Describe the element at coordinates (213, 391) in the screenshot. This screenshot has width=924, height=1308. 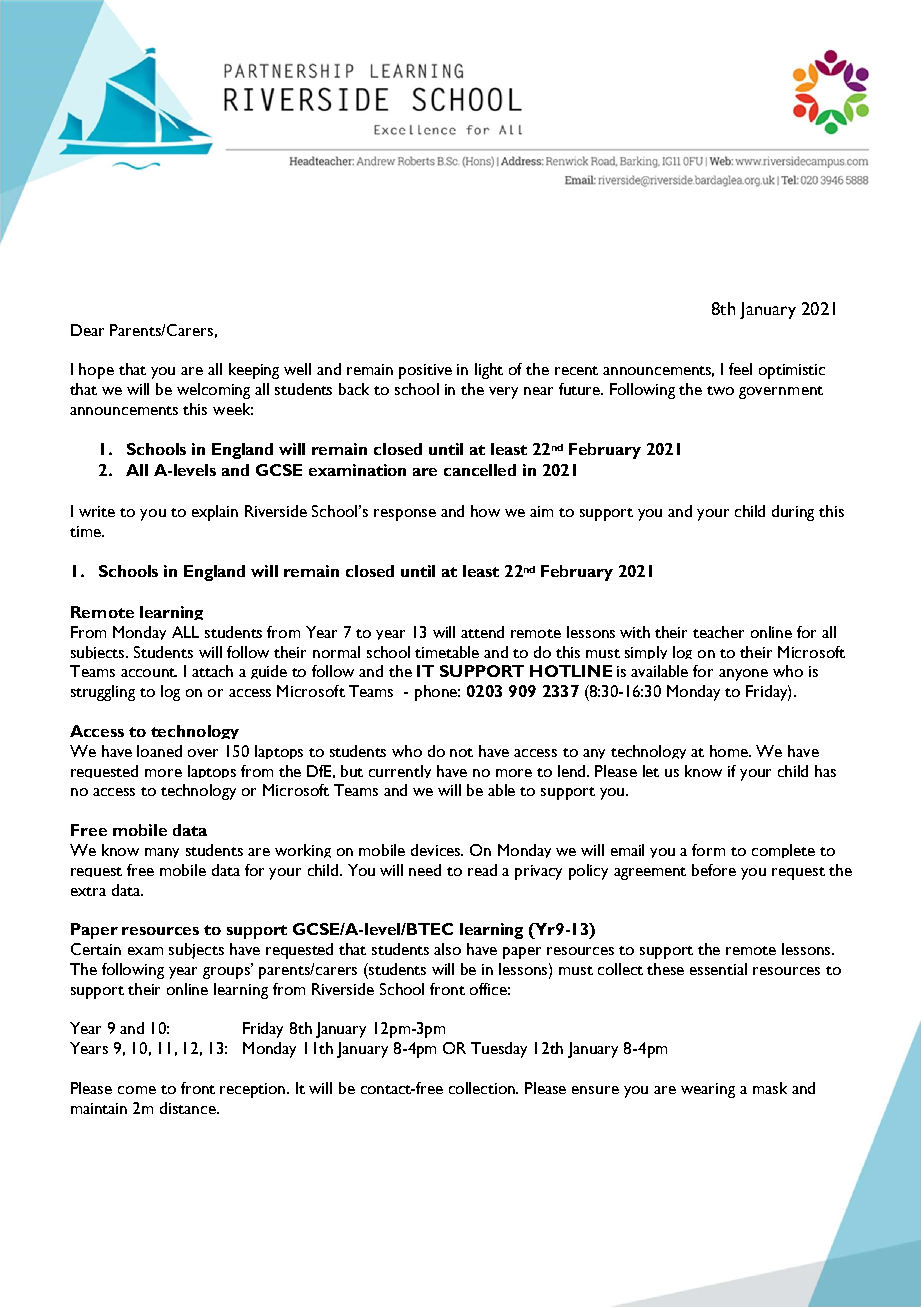
I see `welcoming` at that location.
